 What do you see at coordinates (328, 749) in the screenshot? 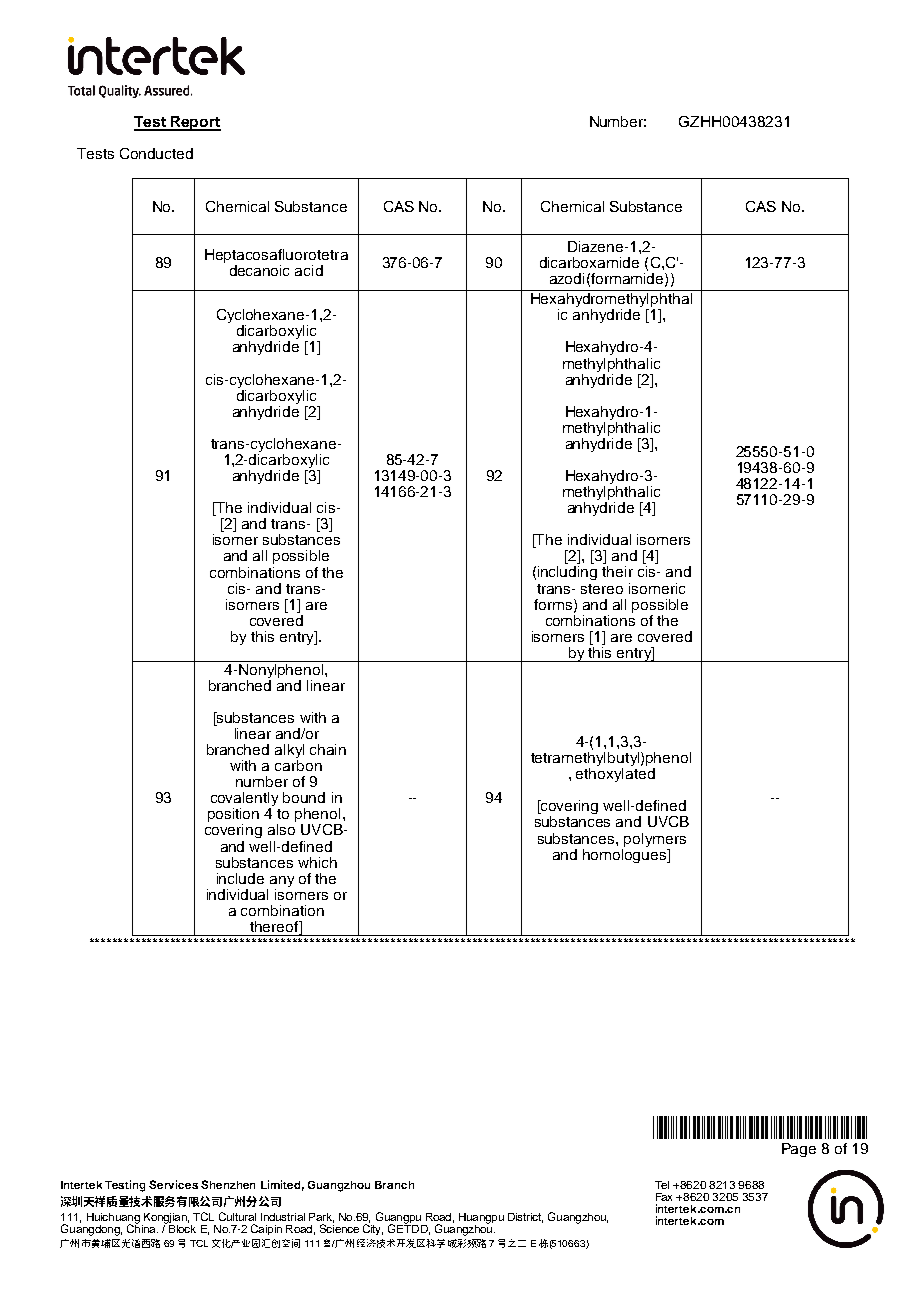
I see `chain` at bounding box center [328, 749].
